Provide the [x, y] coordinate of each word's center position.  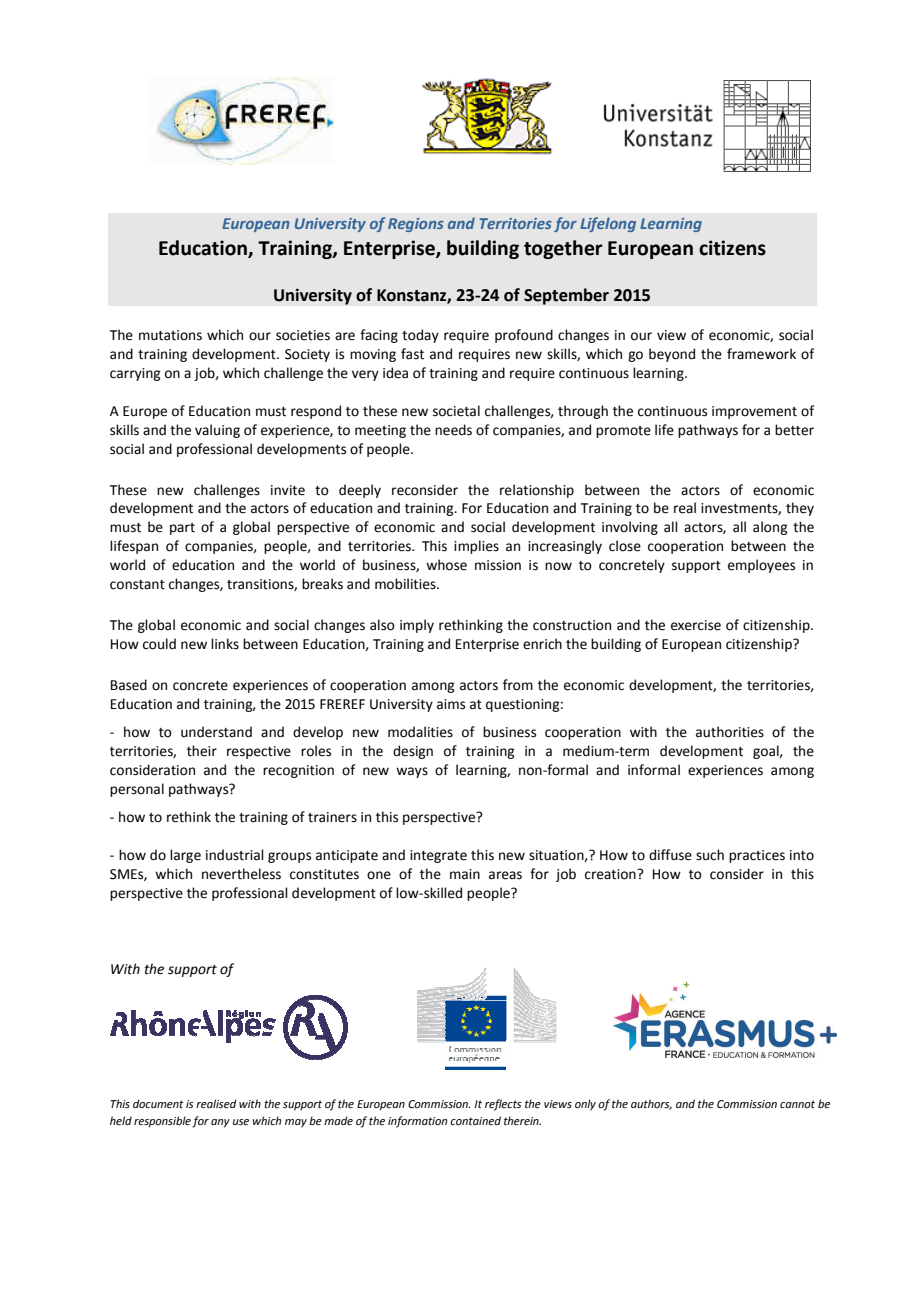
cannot [797, 1104]
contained [475, 1120]
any [220, 1123]
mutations [170, 335]
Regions [416, 225]
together [563, 249]
